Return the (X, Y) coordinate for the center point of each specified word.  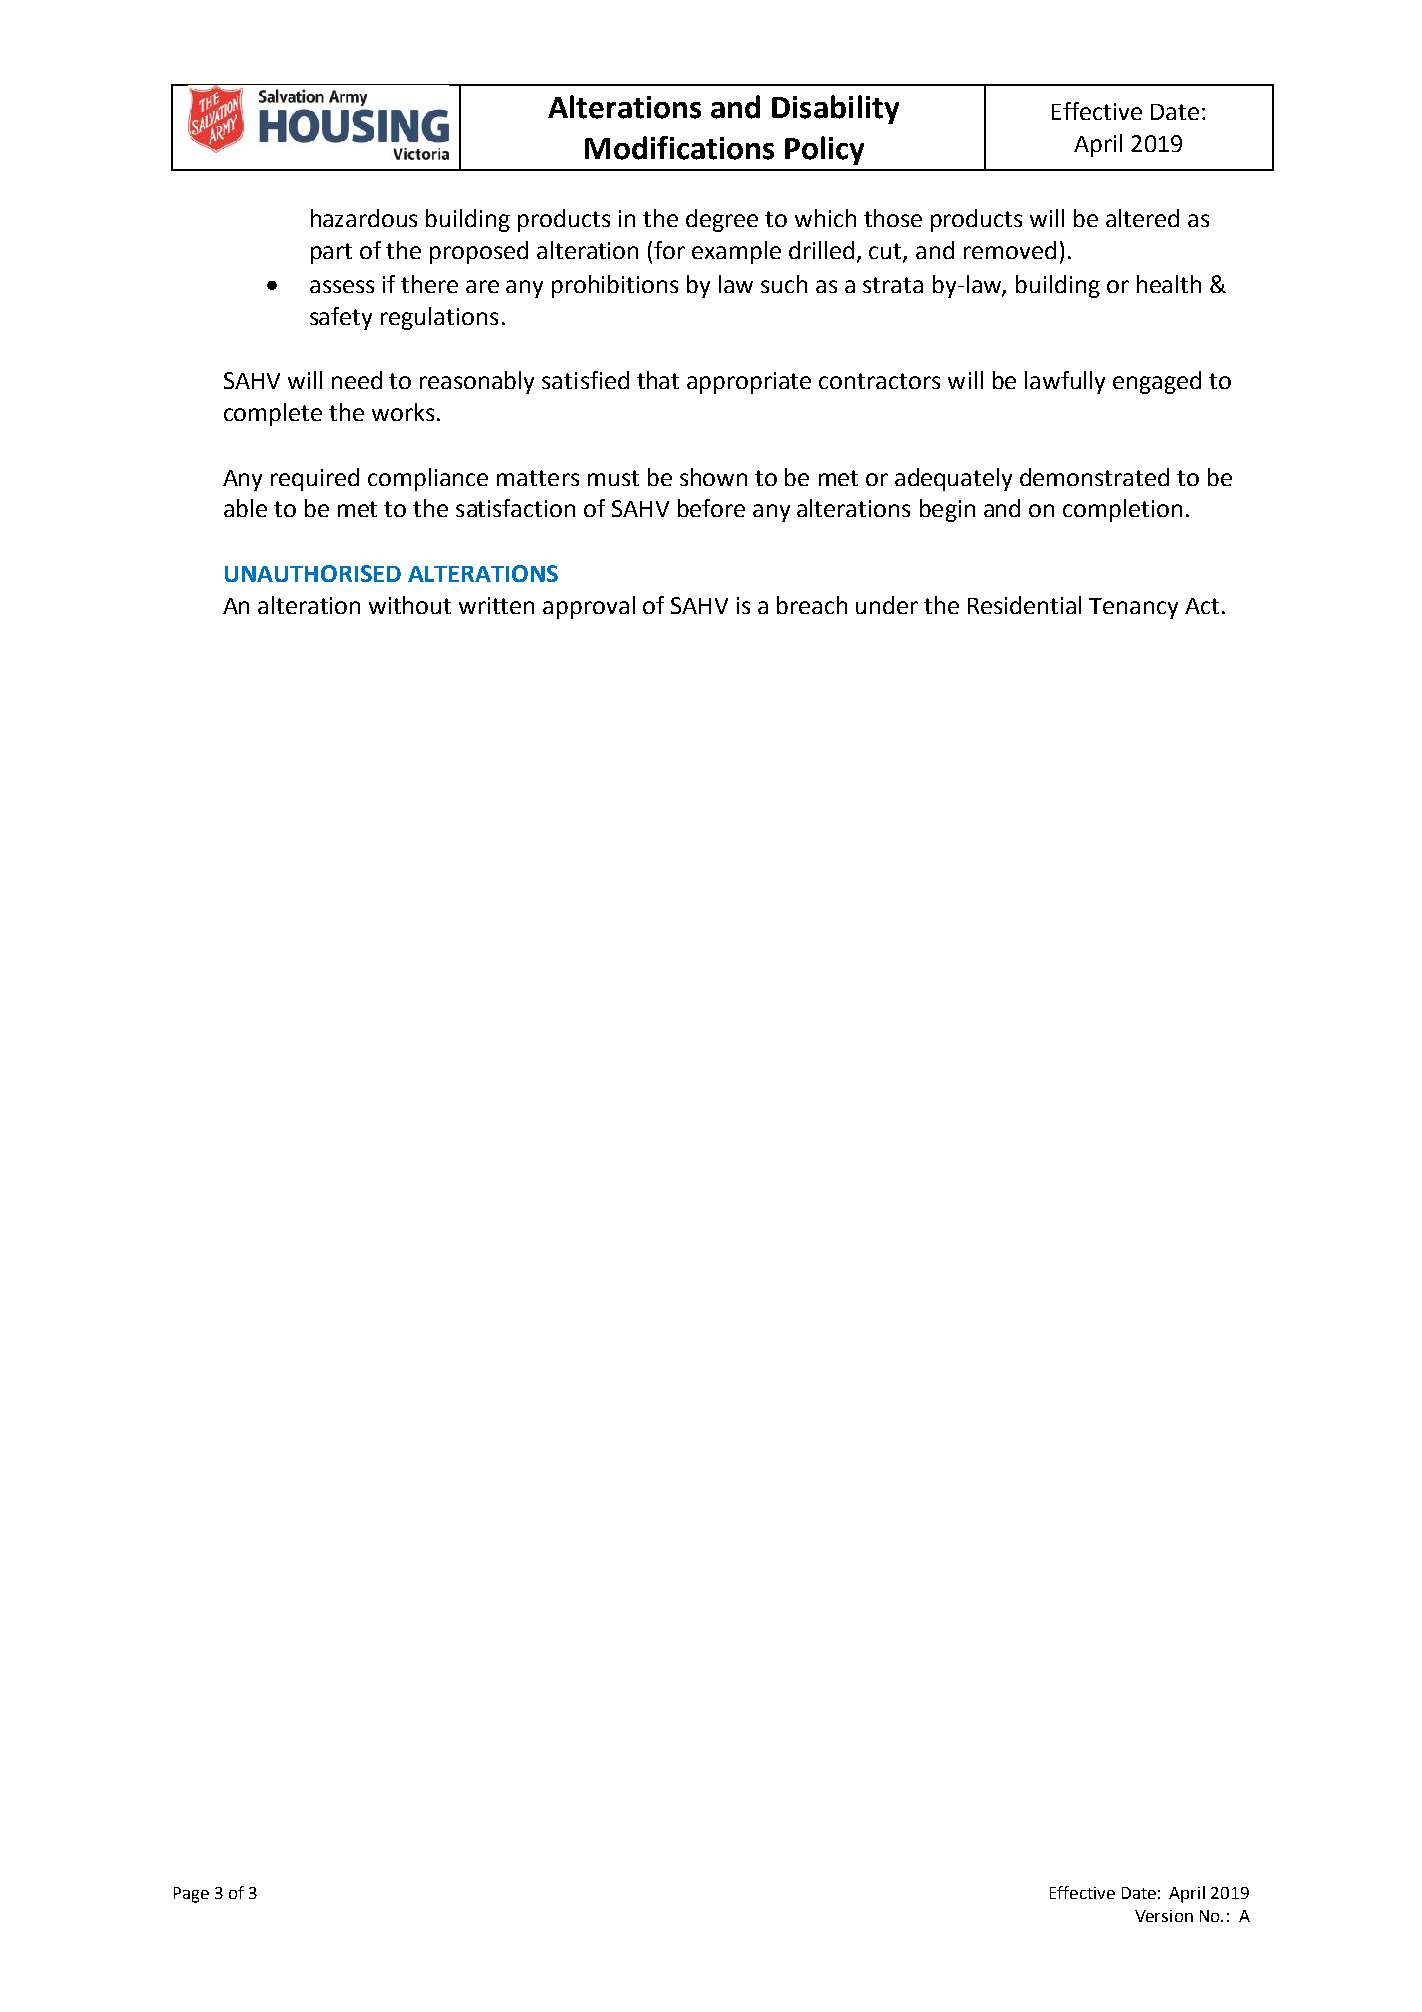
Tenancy (1133, 608)
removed (1010, 250)
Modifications (679, 148)
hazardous (364, 218)
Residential (1024, 605)
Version (1164, 1916)
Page (191, 1895)
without (410, 605)
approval (589, 607)
